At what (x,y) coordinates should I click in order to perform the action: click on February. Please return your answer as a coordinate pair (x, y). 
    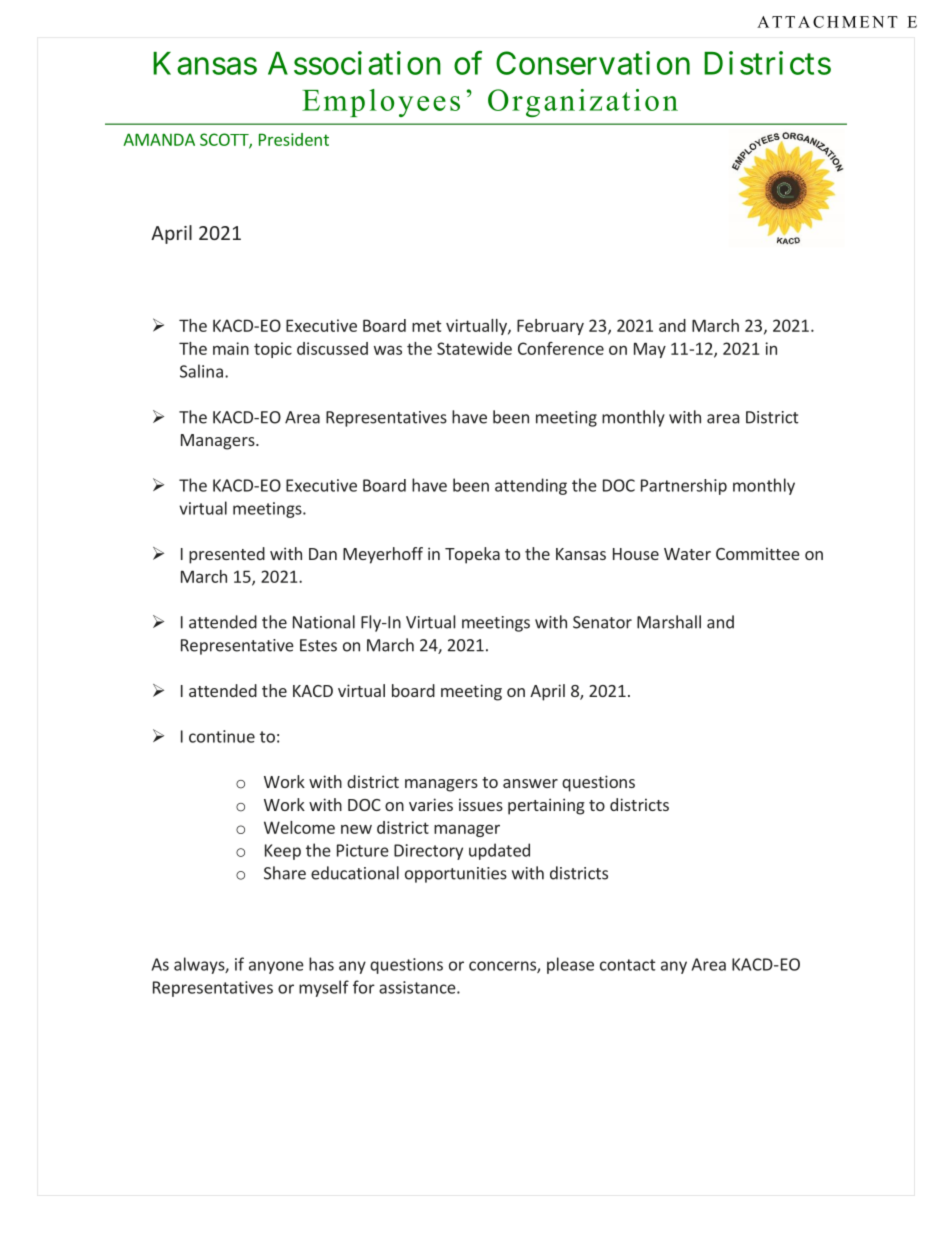
    Looking at the image, I should click on (550, 327).
